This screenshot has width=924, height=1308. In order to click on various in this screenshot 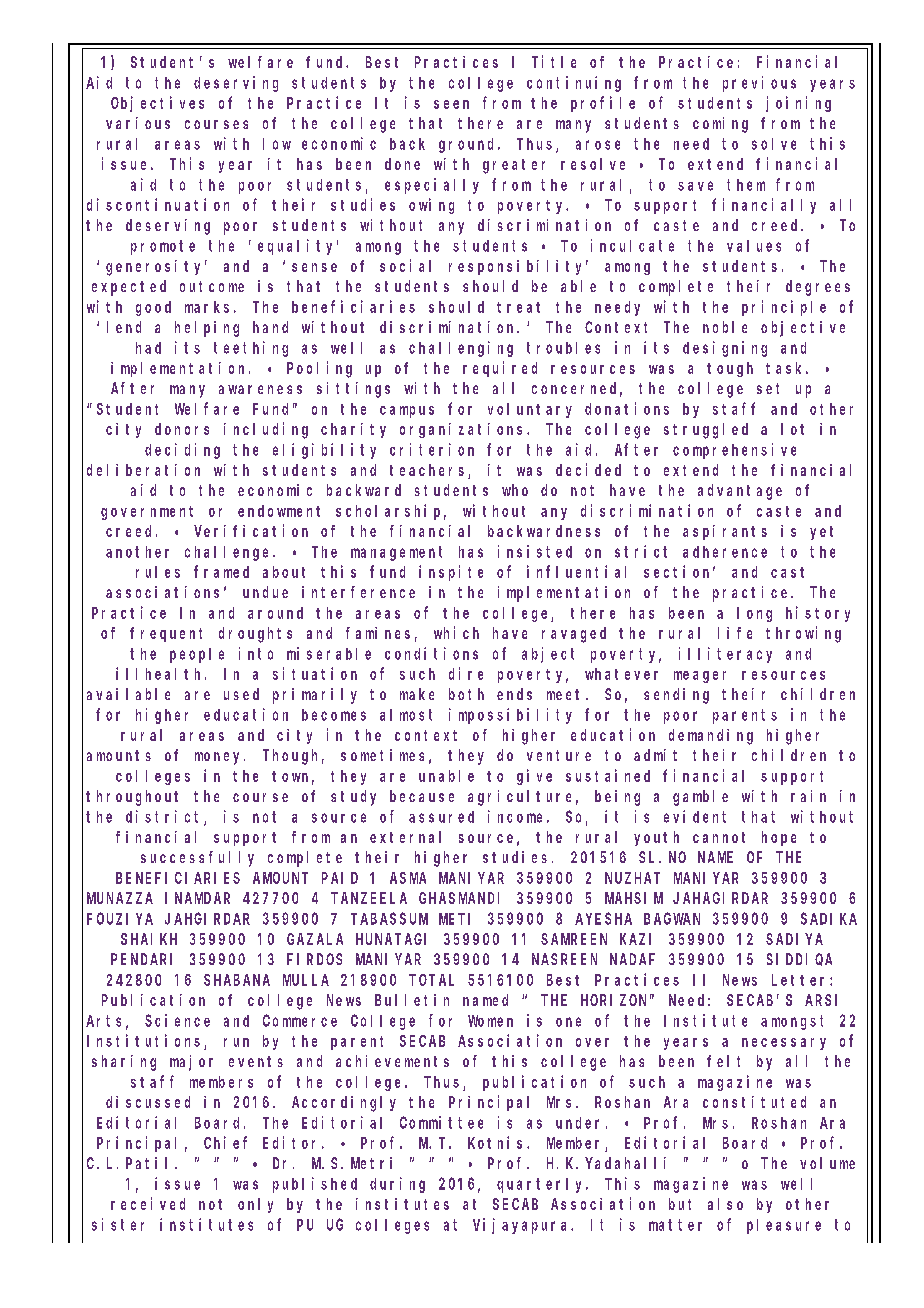, I will do `click(138, 123)`.
